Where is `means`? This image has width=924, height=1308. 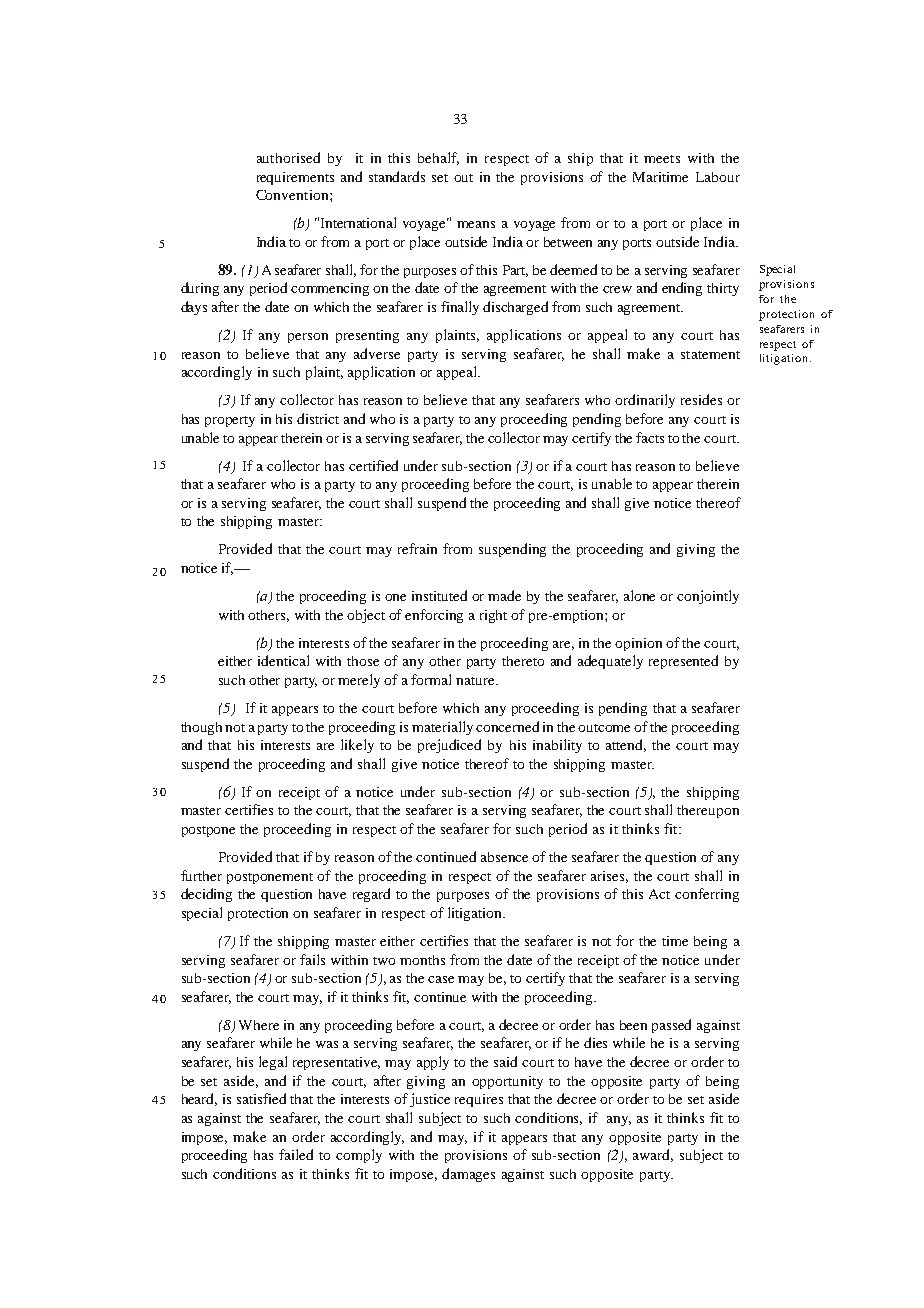 means is located at coordinates (476, 224).
